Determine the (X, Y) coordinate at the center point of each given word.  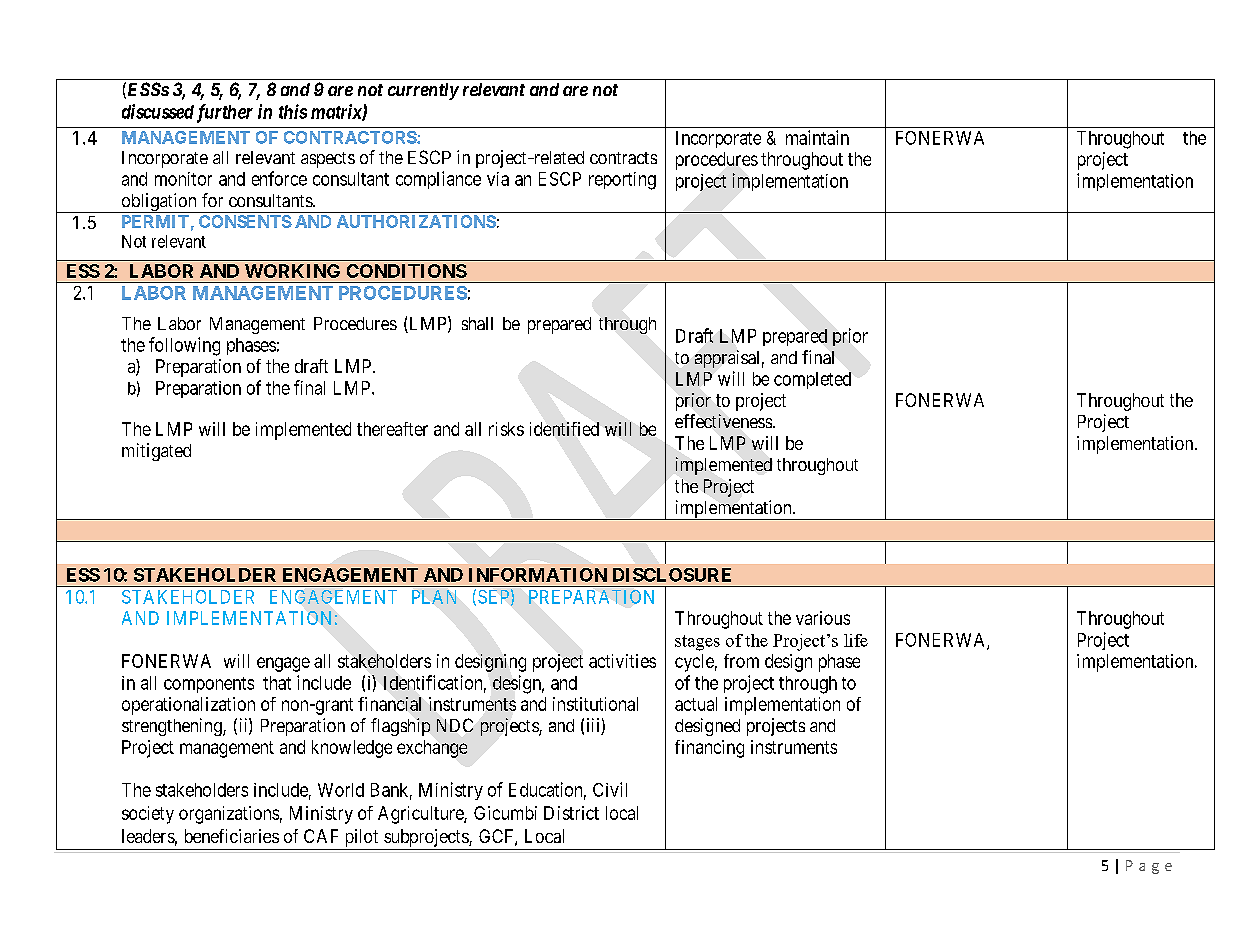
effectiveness (724, 421)
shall (477, 323)
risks (506, 429)
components (209, 685)
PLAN (434, 597)
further (225, 113)
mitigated (156, 452)
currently (423, 91)
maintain (817, 137)
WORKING (292, 271)
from (741, 661)
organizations (229, 815)
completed (812, 380)
